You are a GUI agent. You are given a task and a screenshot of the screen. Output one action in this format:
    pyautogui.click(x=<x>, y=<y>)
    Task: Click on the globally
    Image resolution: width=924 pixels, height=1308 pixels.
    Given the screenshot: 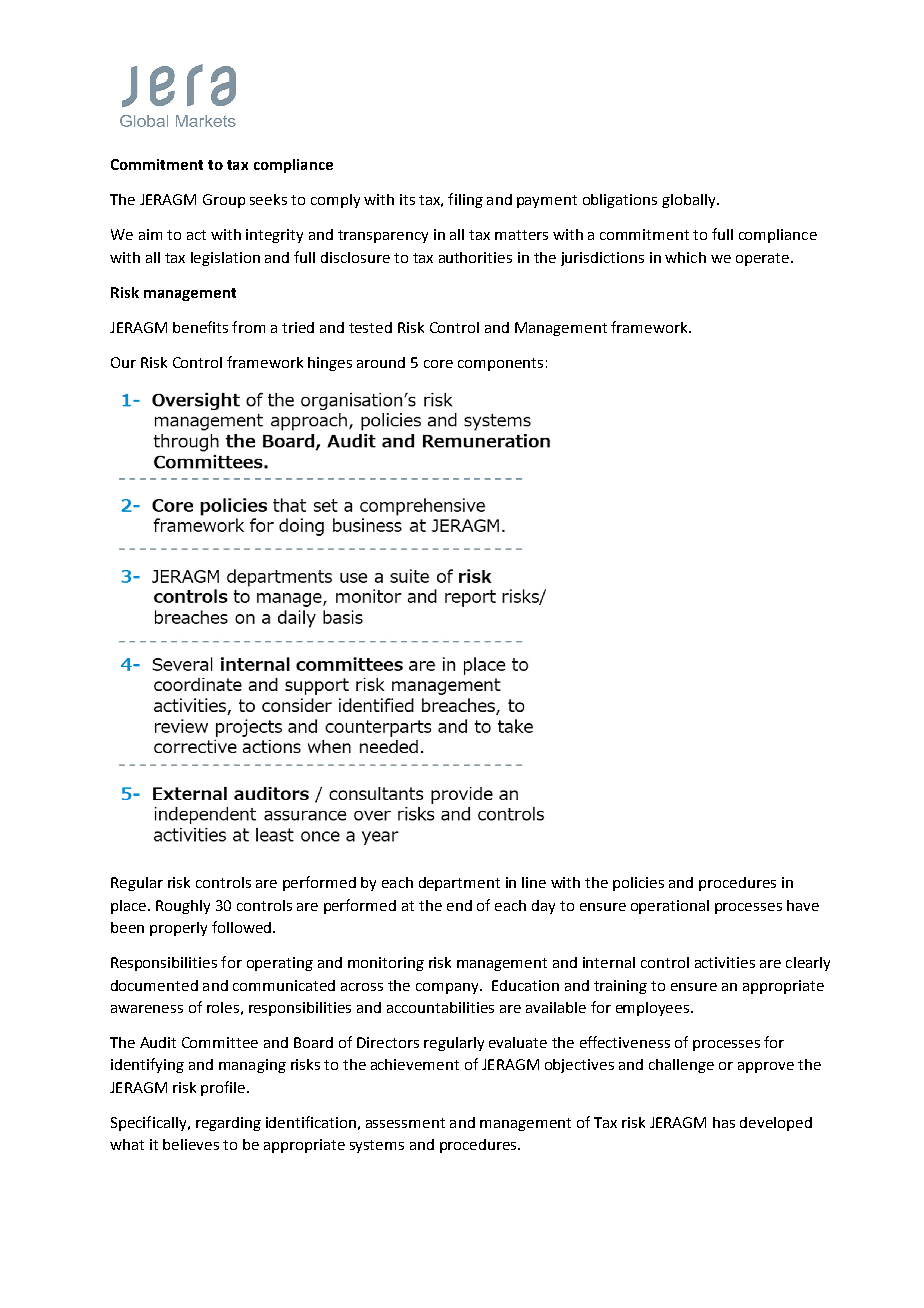 What is the action you would take?
    pyautogui.click(x=690, y=201)
